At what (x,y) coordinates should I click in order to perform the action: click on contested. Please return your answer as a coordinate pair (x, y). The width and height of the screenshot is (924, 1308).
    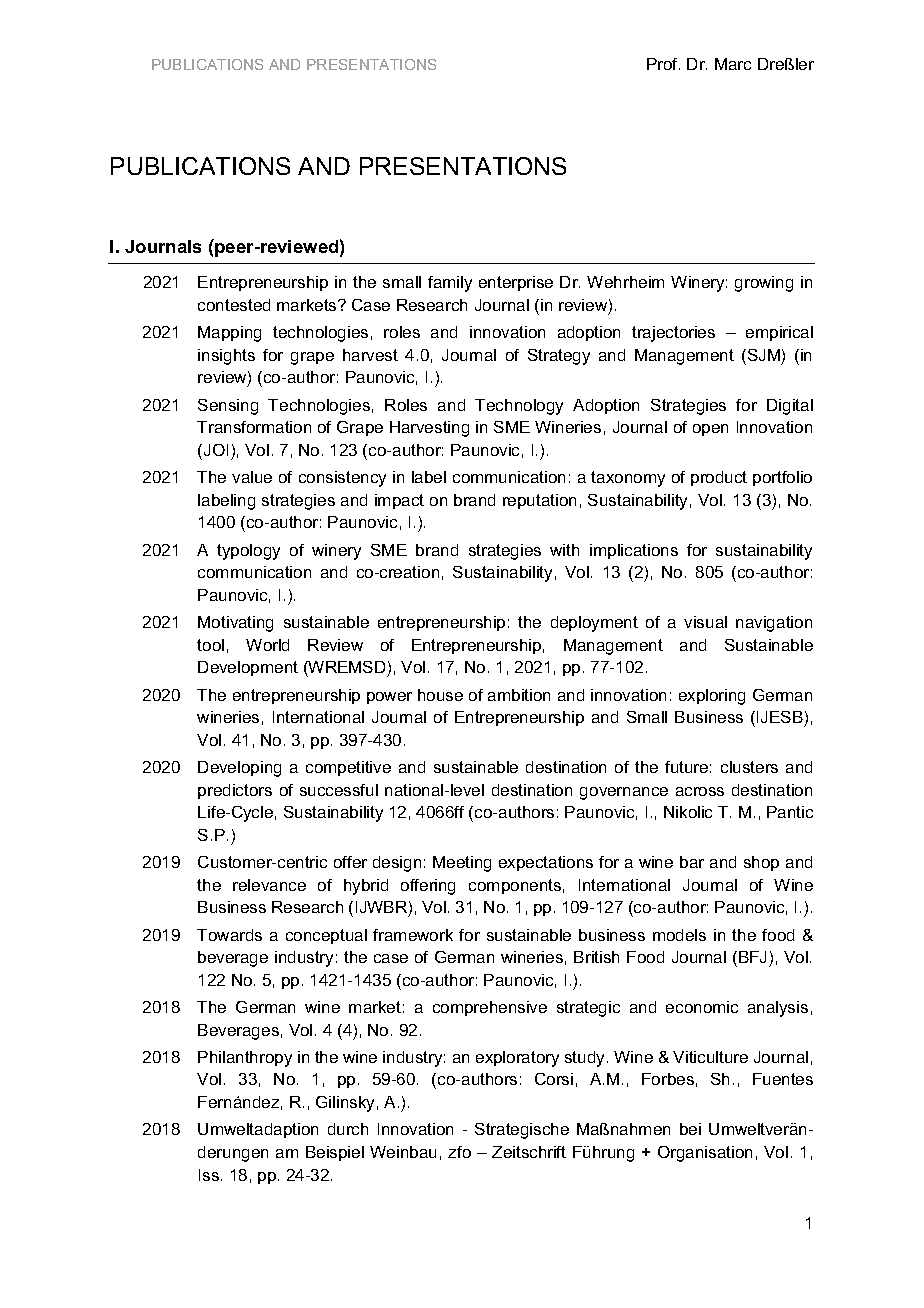
    Looking at the image, I should click on (234, 305).
